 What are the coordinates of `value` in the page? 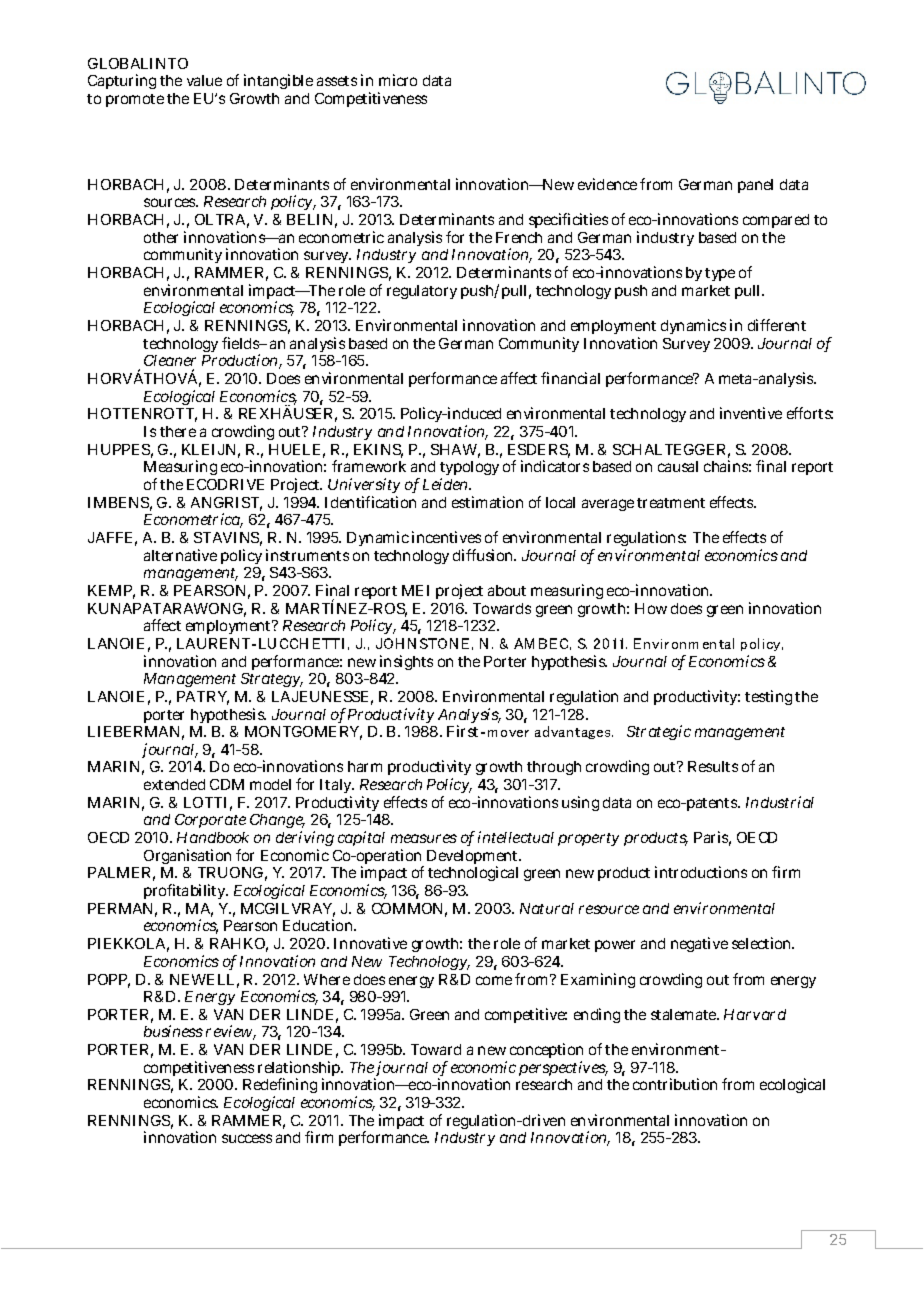 It's located at (204, 80).
